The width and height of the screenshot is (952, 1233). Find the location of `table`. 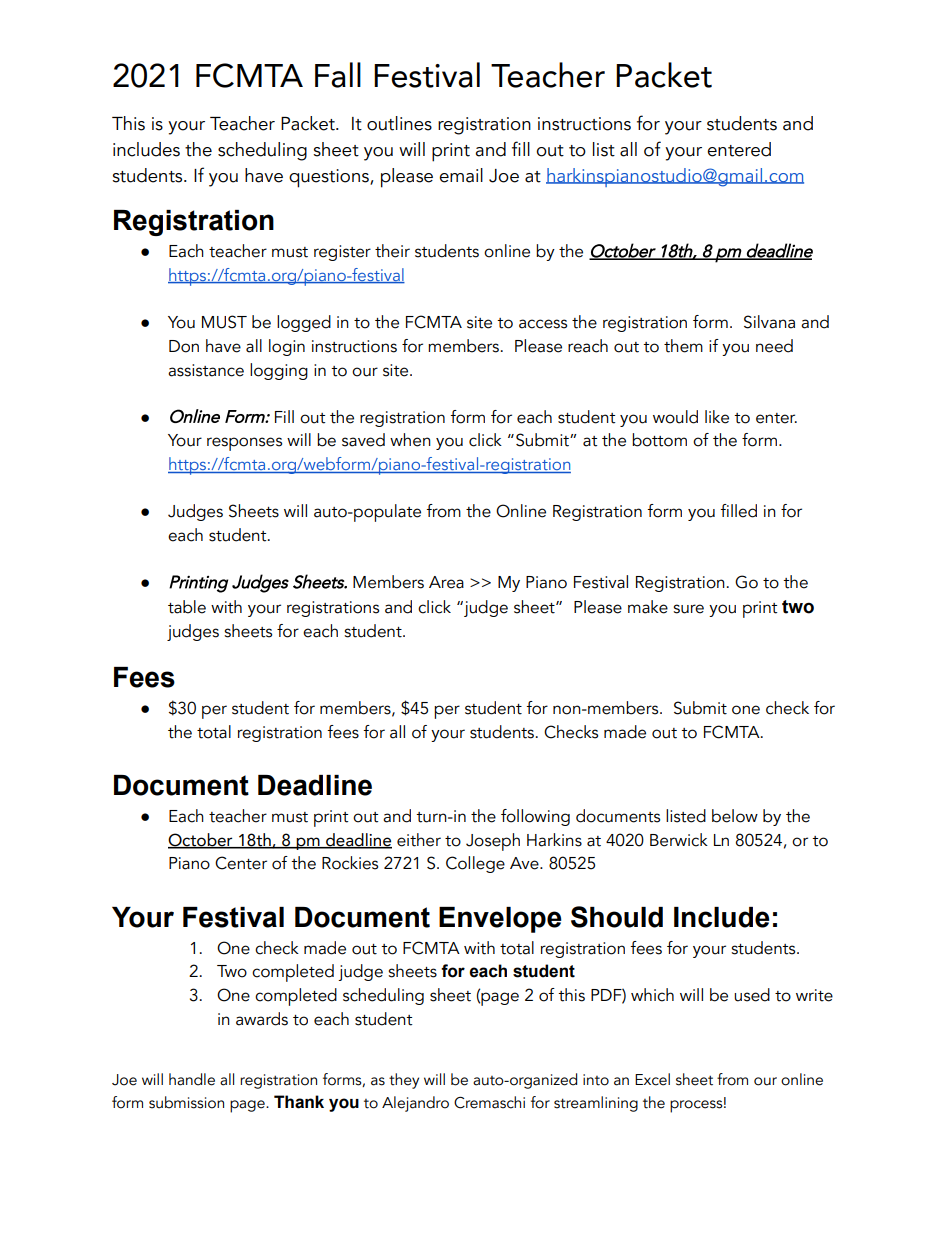

table is located at coordinates (187, 607).
